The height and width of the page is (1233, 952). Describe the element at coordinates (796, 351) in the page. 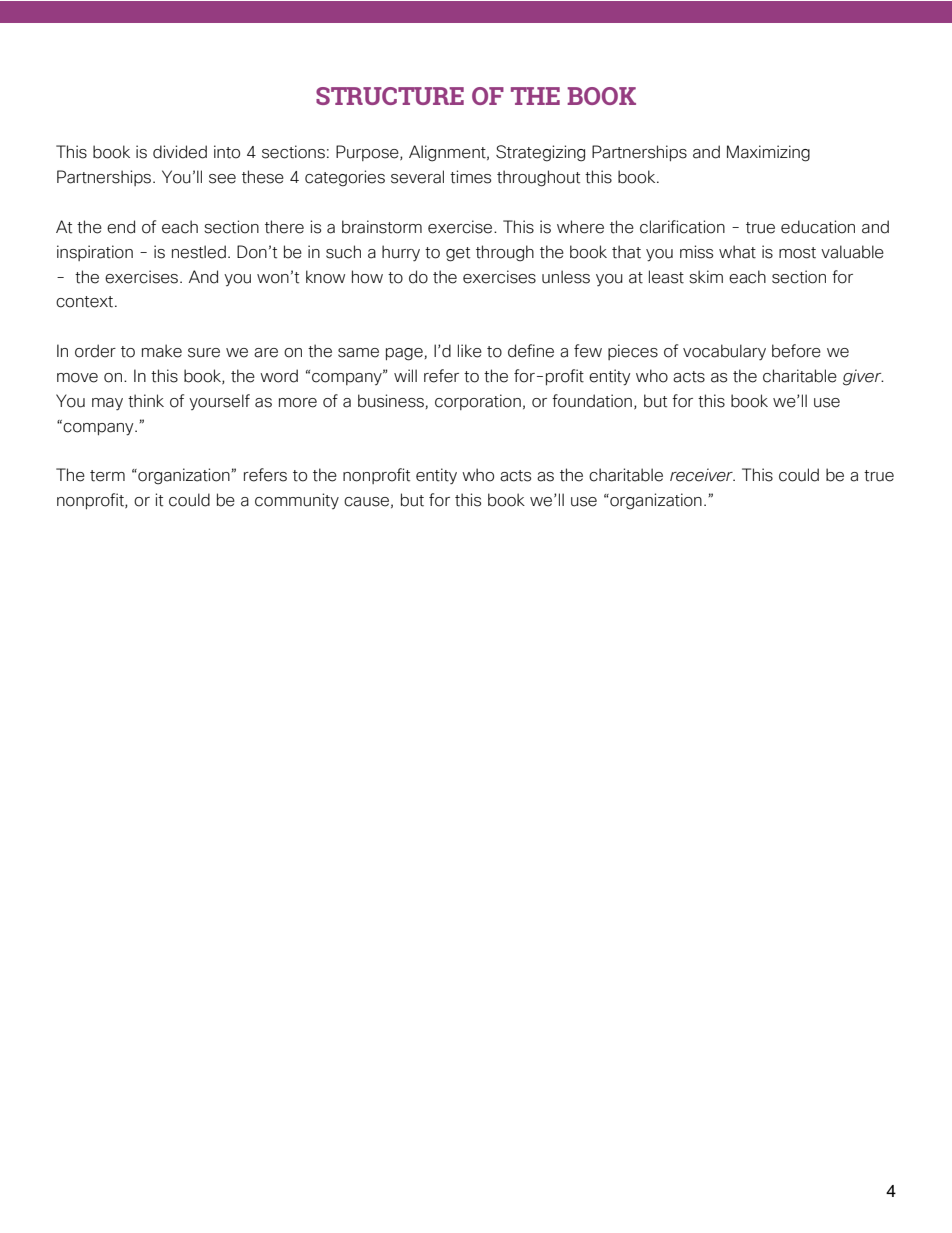

I see `before` at that location.
